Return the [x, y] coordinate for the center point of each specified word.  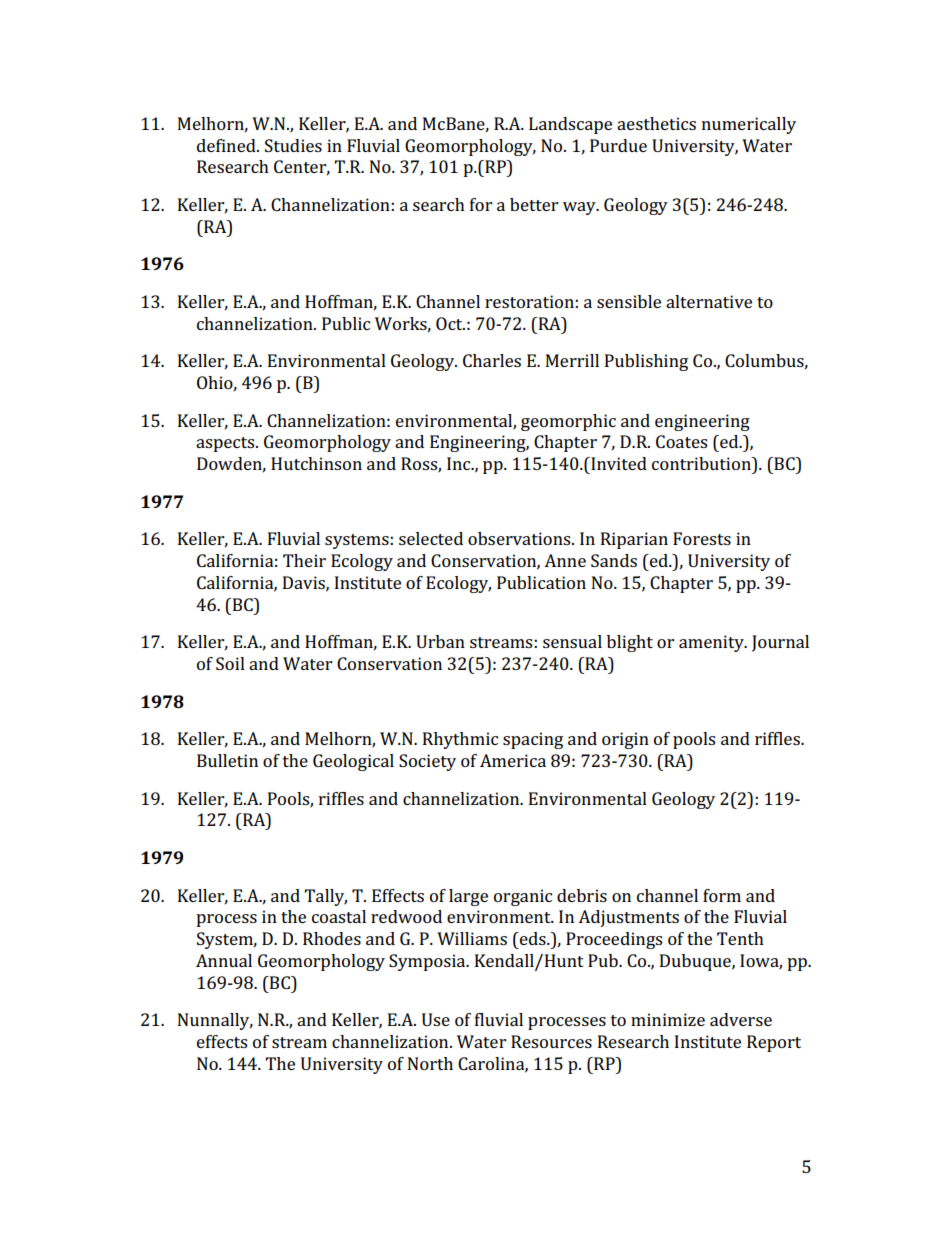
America [513, 760]
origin [625, 740]
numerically [749, 125]
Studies [293, 145]
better [534, 204]
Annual [224, 960]
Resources [551, 1041]
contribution [702, 463]
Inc [460, 463]
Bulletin [227, 760]
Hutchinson [316, 463]
